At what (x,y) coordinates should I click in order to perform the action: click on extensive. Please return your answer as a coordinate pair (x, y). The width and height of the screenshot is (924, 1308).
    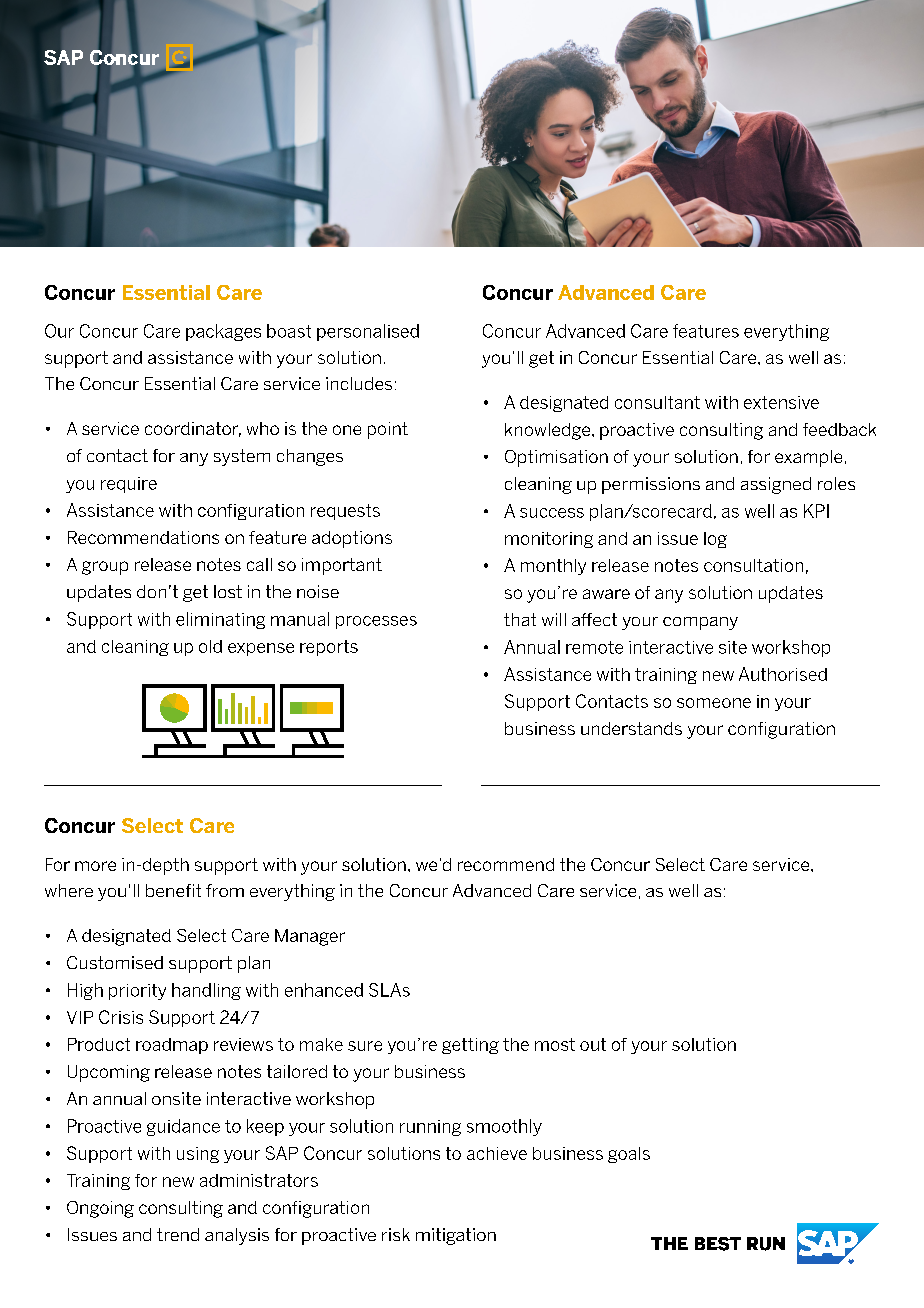
    Looking at the image, I should click on (781, 402).
